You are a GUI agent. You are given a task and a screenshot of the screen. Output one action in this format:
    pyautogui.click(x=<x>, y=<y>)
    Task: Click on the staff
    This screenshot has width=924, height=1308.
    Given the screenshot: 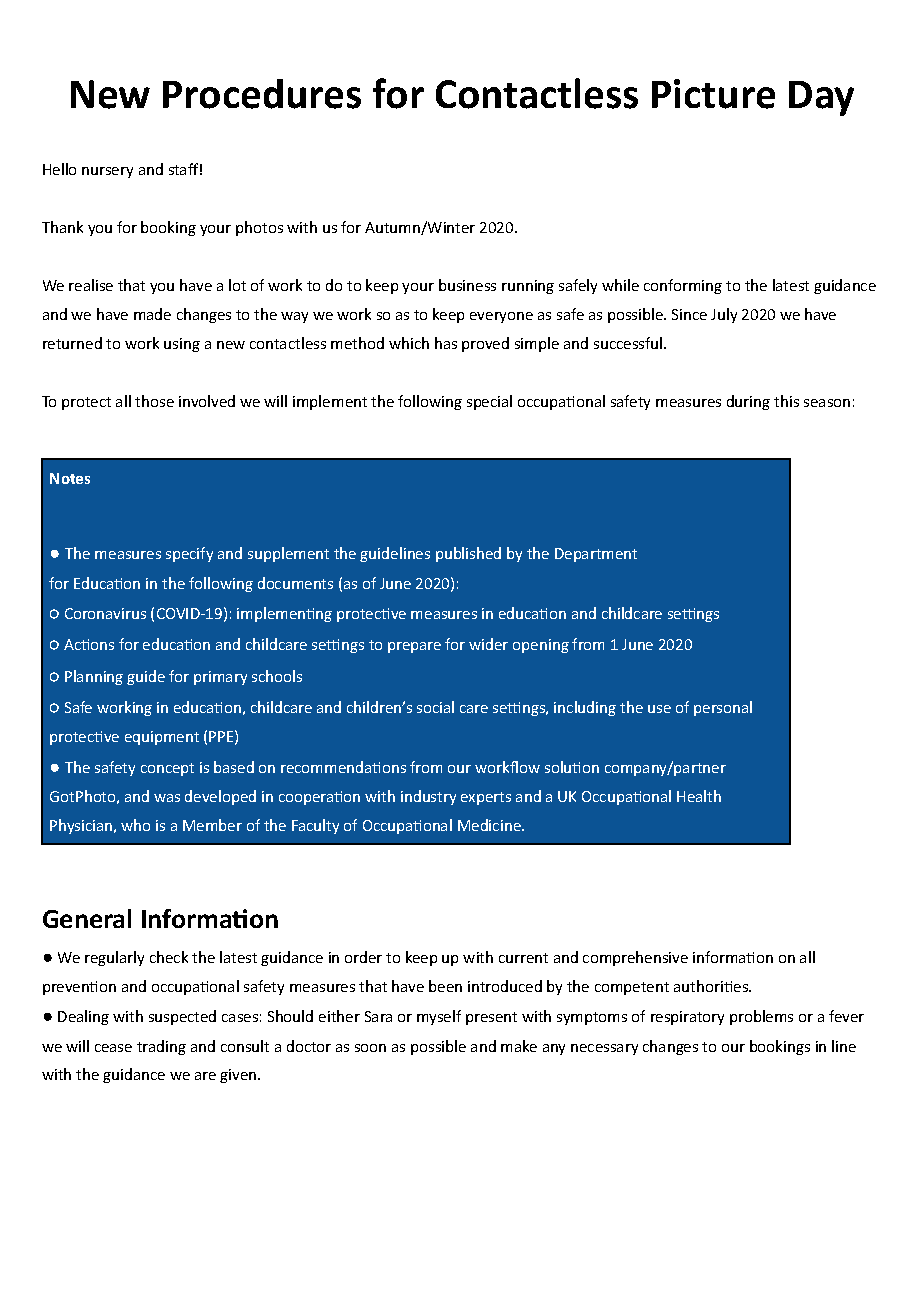 What is the action you would take?
    pyautogui.click(x=185, y=169)
